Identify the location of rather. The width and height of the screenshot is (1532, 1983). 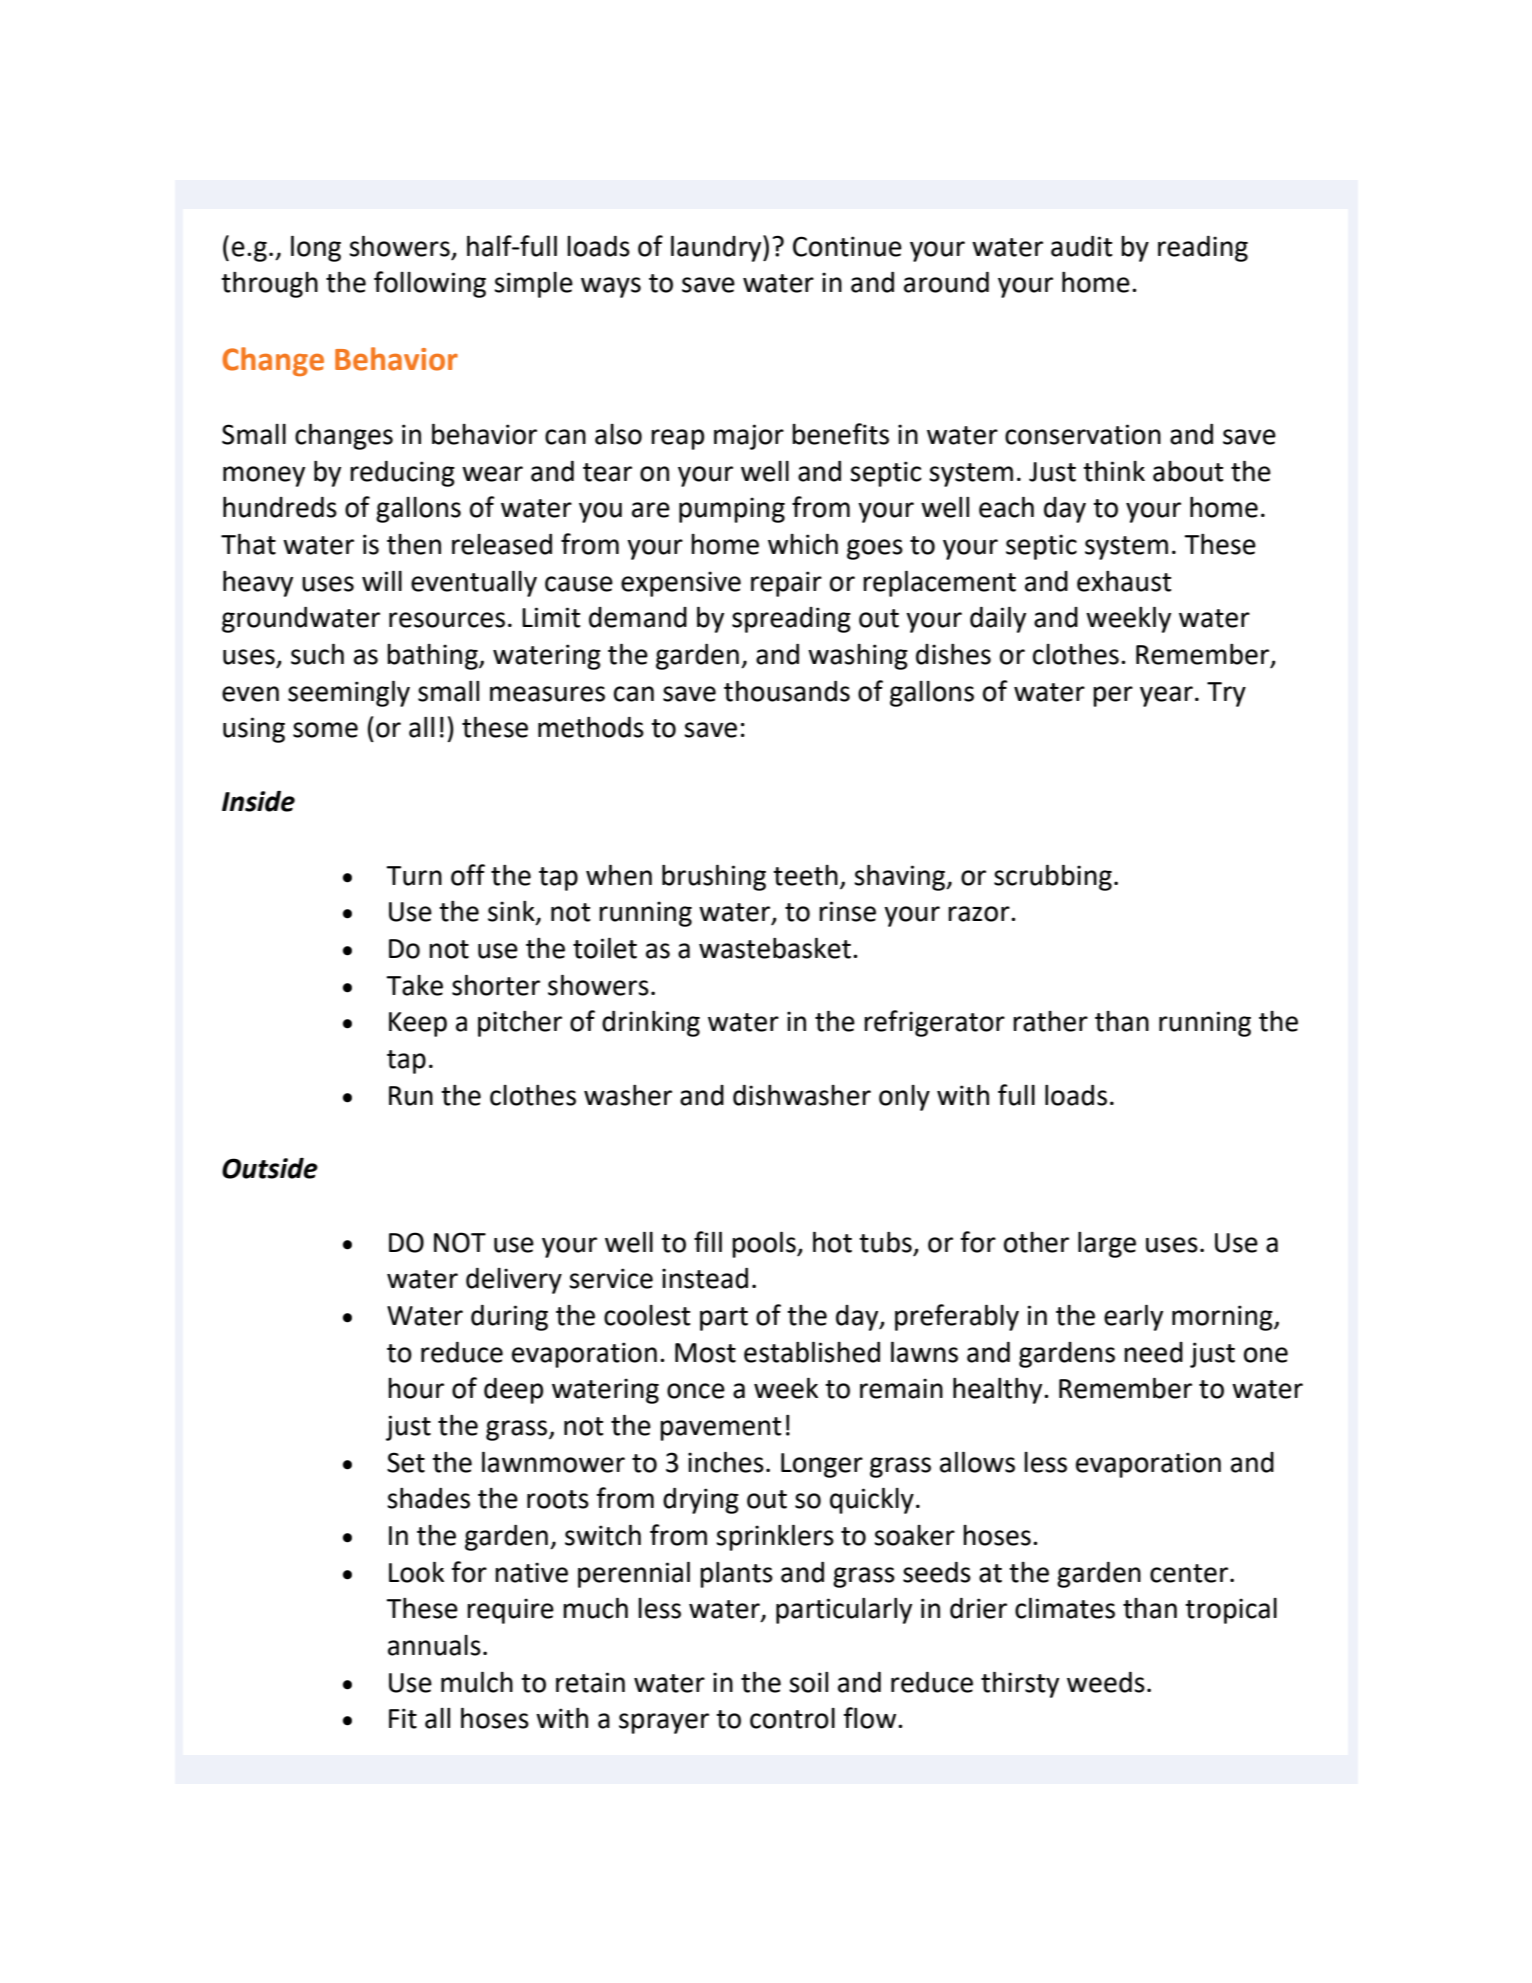
(1050, 1021).
